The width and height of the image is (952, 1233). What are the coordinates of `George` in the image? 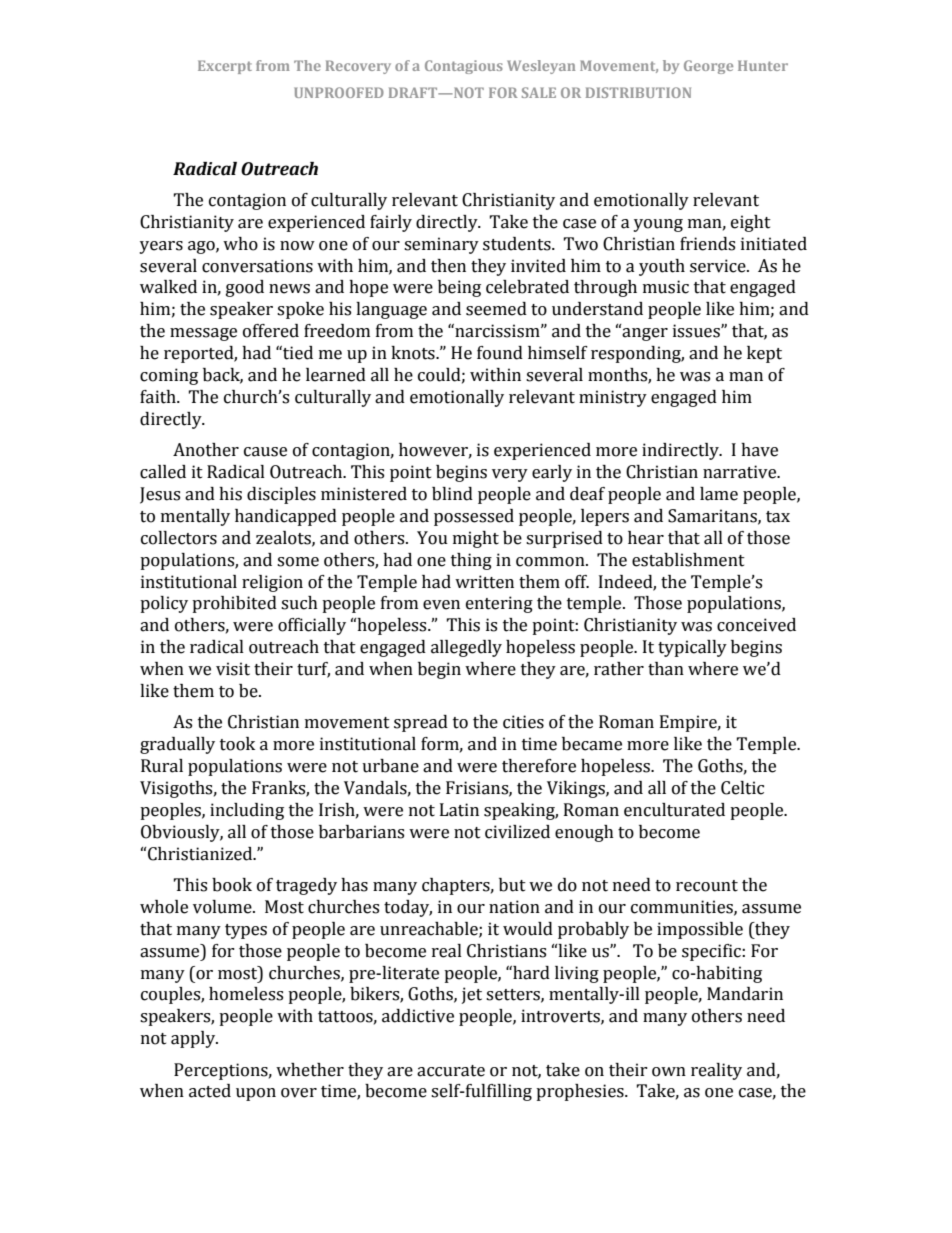 It's located at (708, 67).
